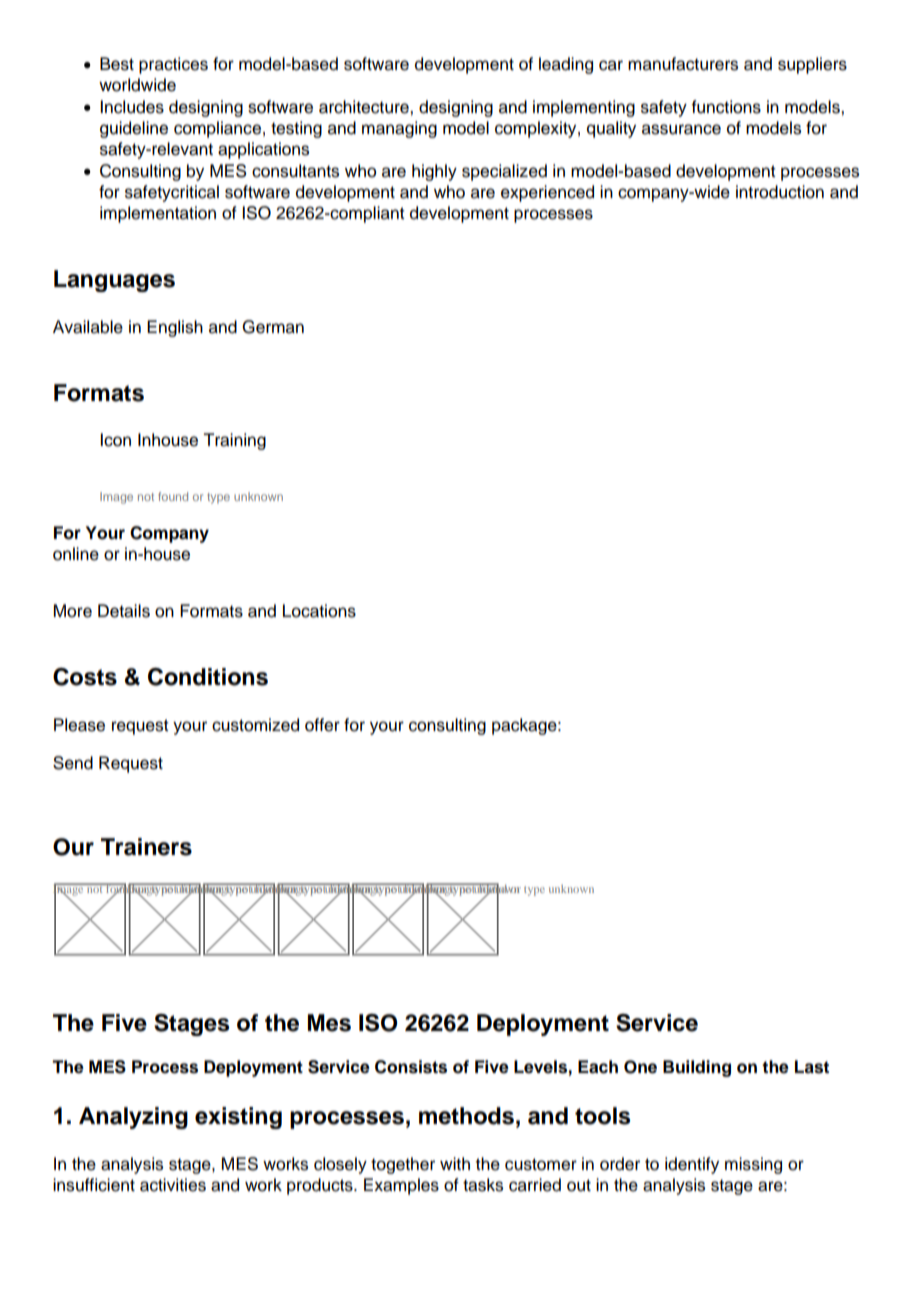 The image size is (924, 1308). Describe the element at coordinates (124, 611) in the screenshot. I see `Details` at that location.
